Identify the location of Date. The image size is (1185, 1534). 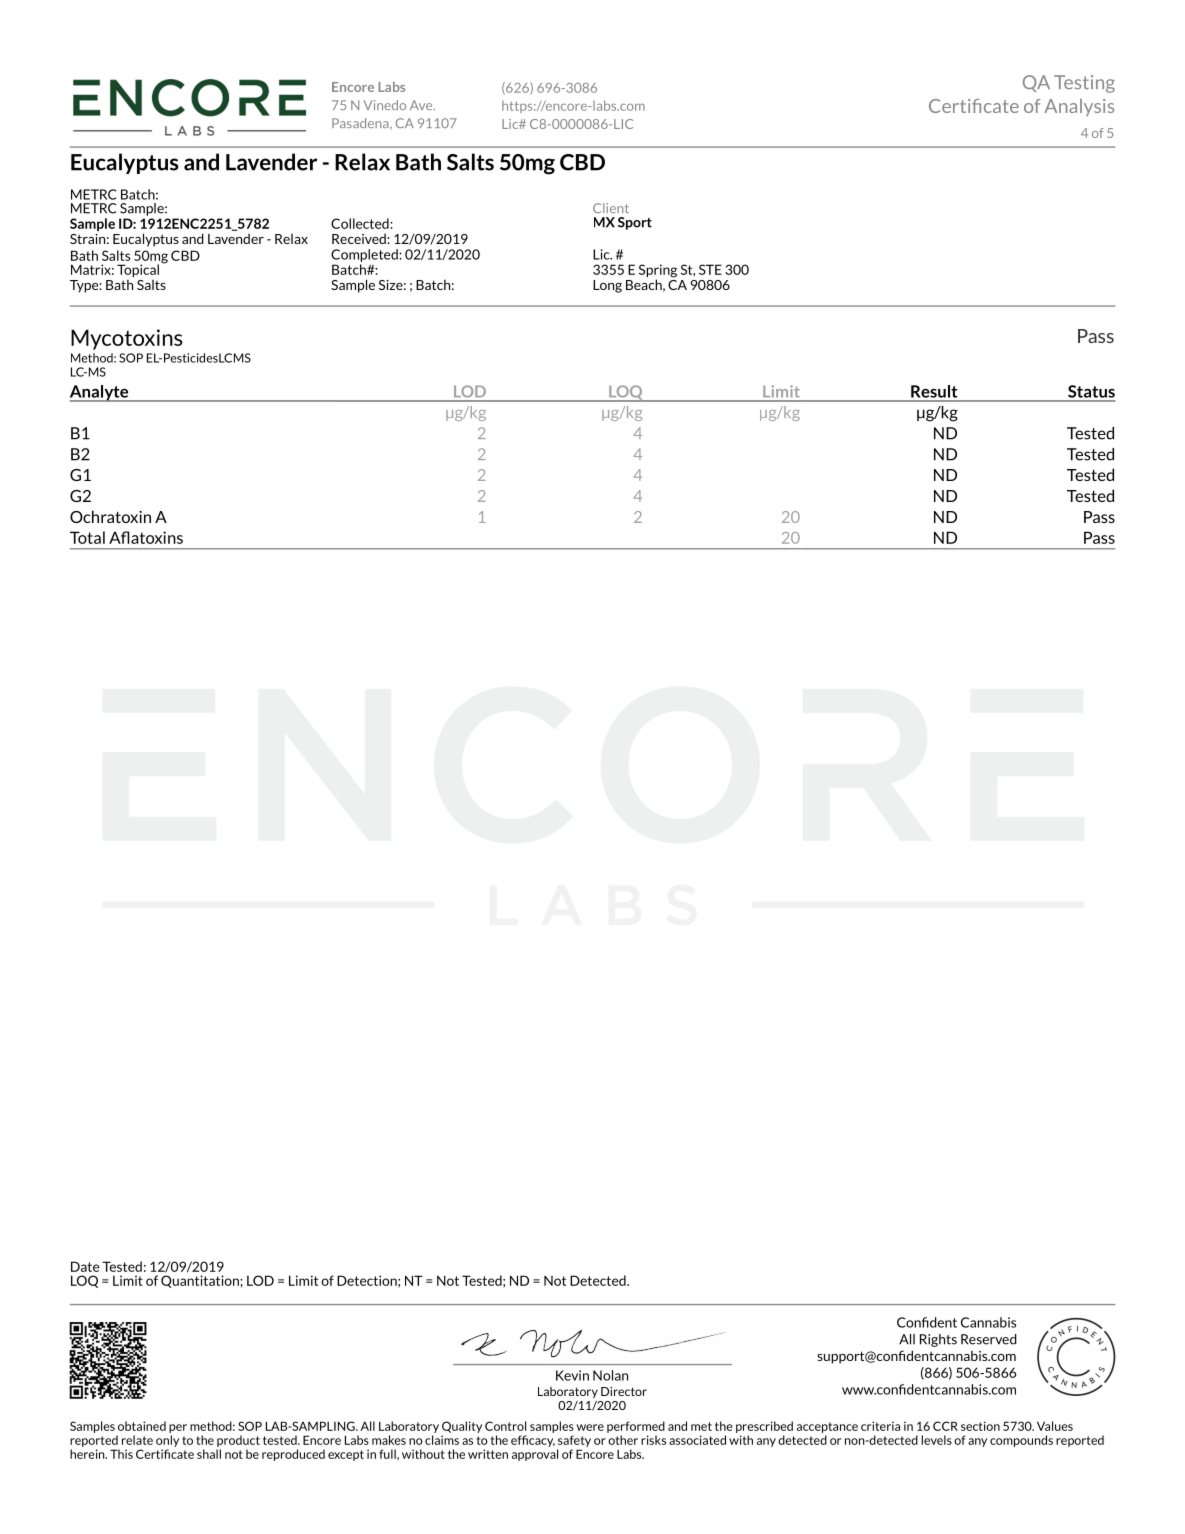
(85, 1266).
